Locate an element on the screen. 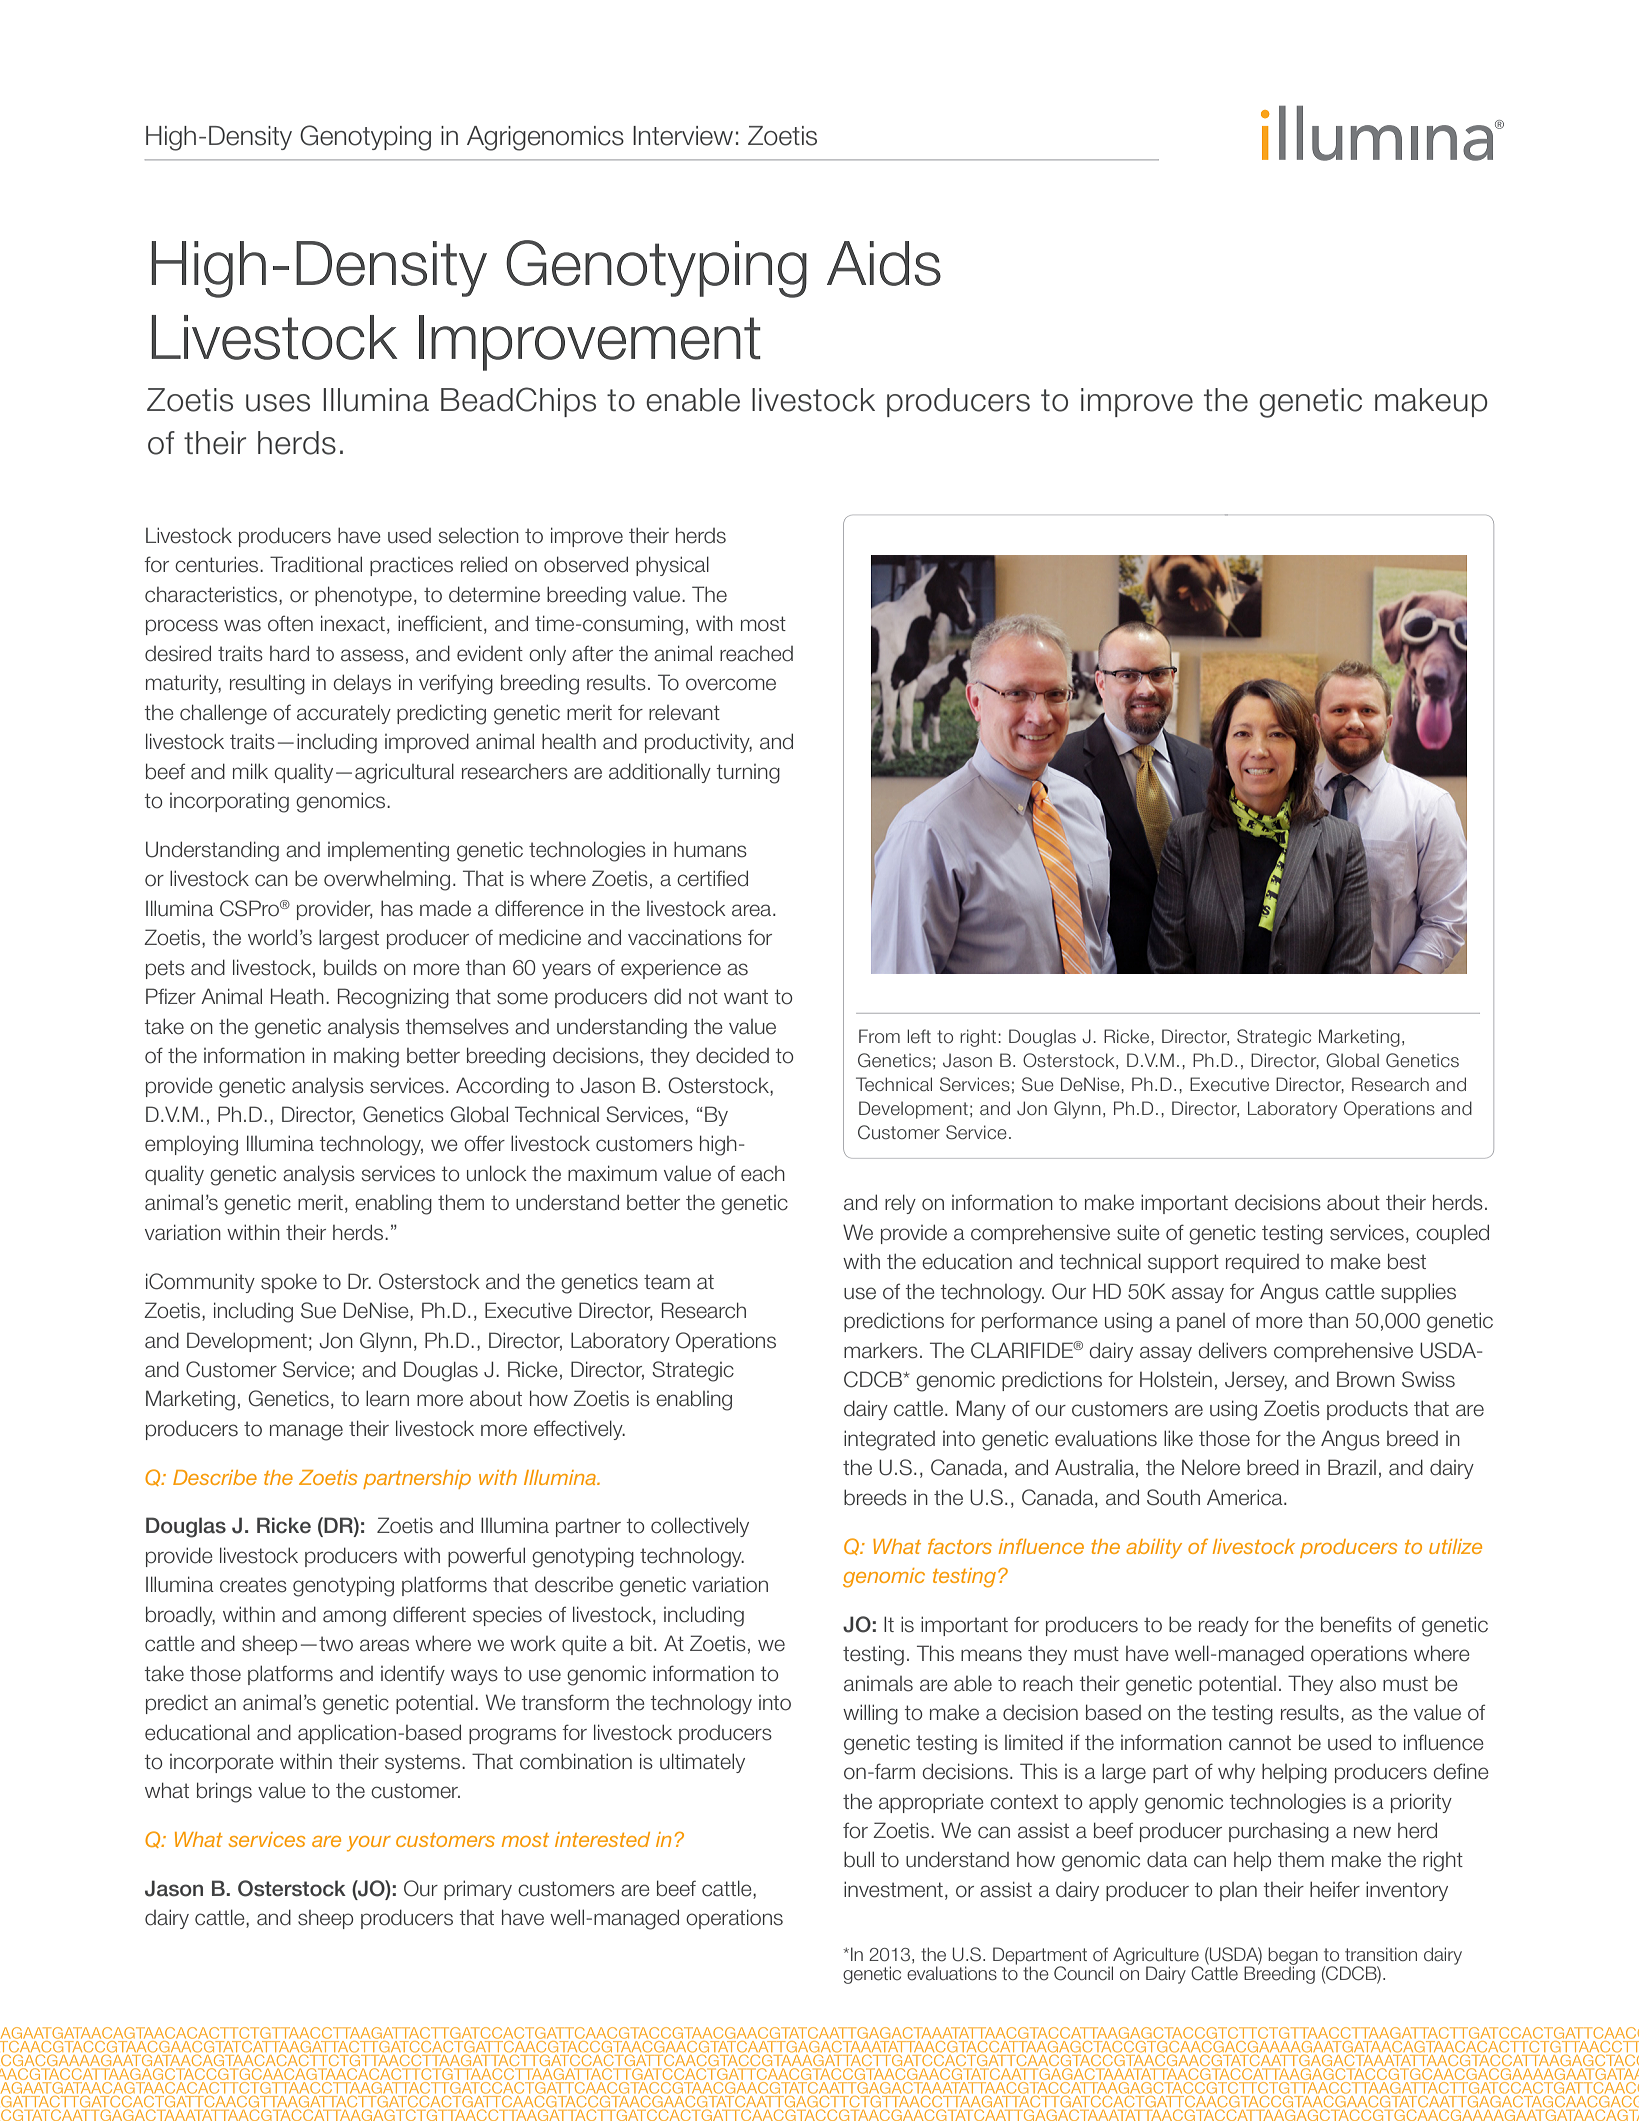 The width and height of the screenshot is (1639, 2121). your is located at coordinates (369, 1844).
